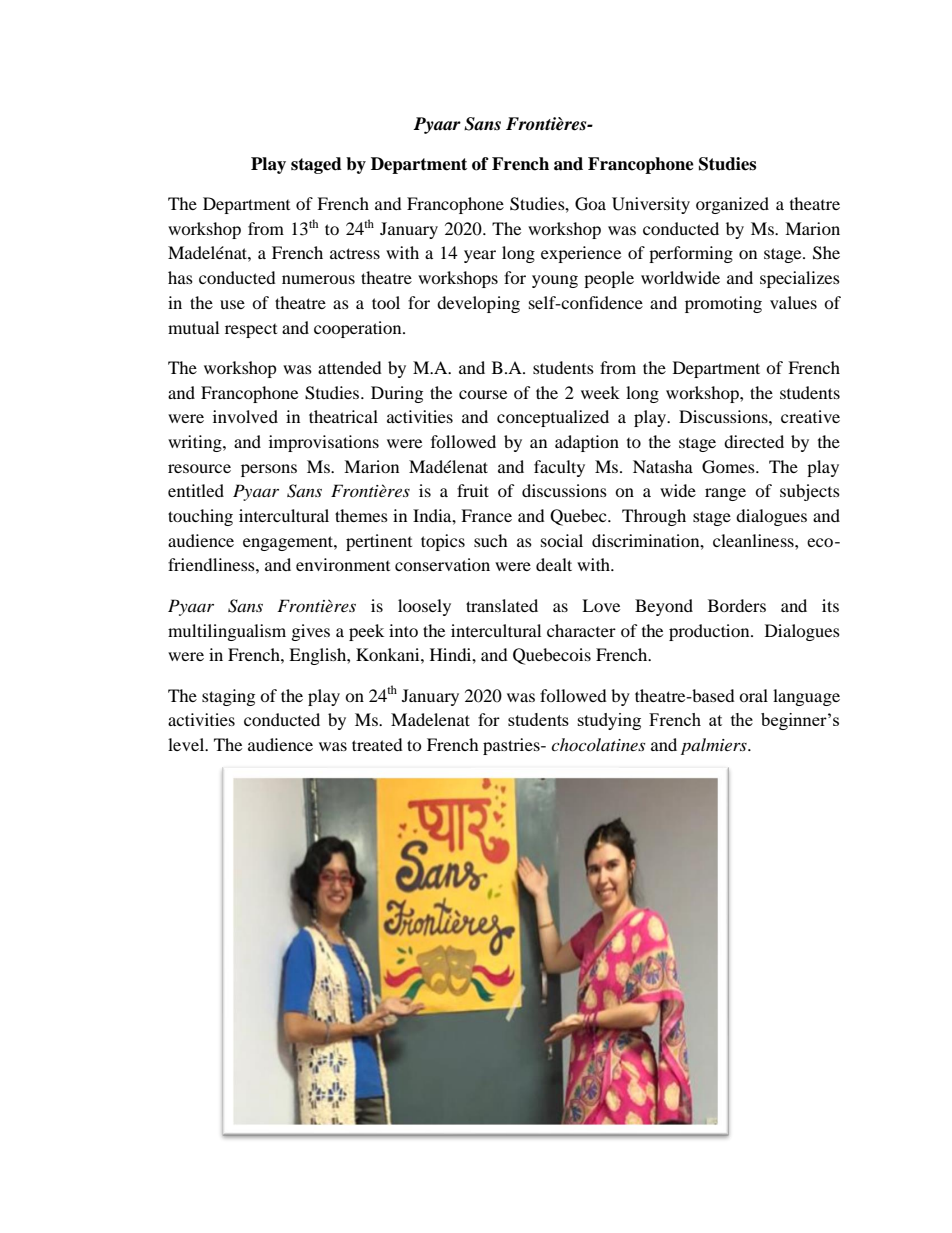 This screenshot has width=952, height=1233. I want to click on multilingualism, so click(227, 632).
